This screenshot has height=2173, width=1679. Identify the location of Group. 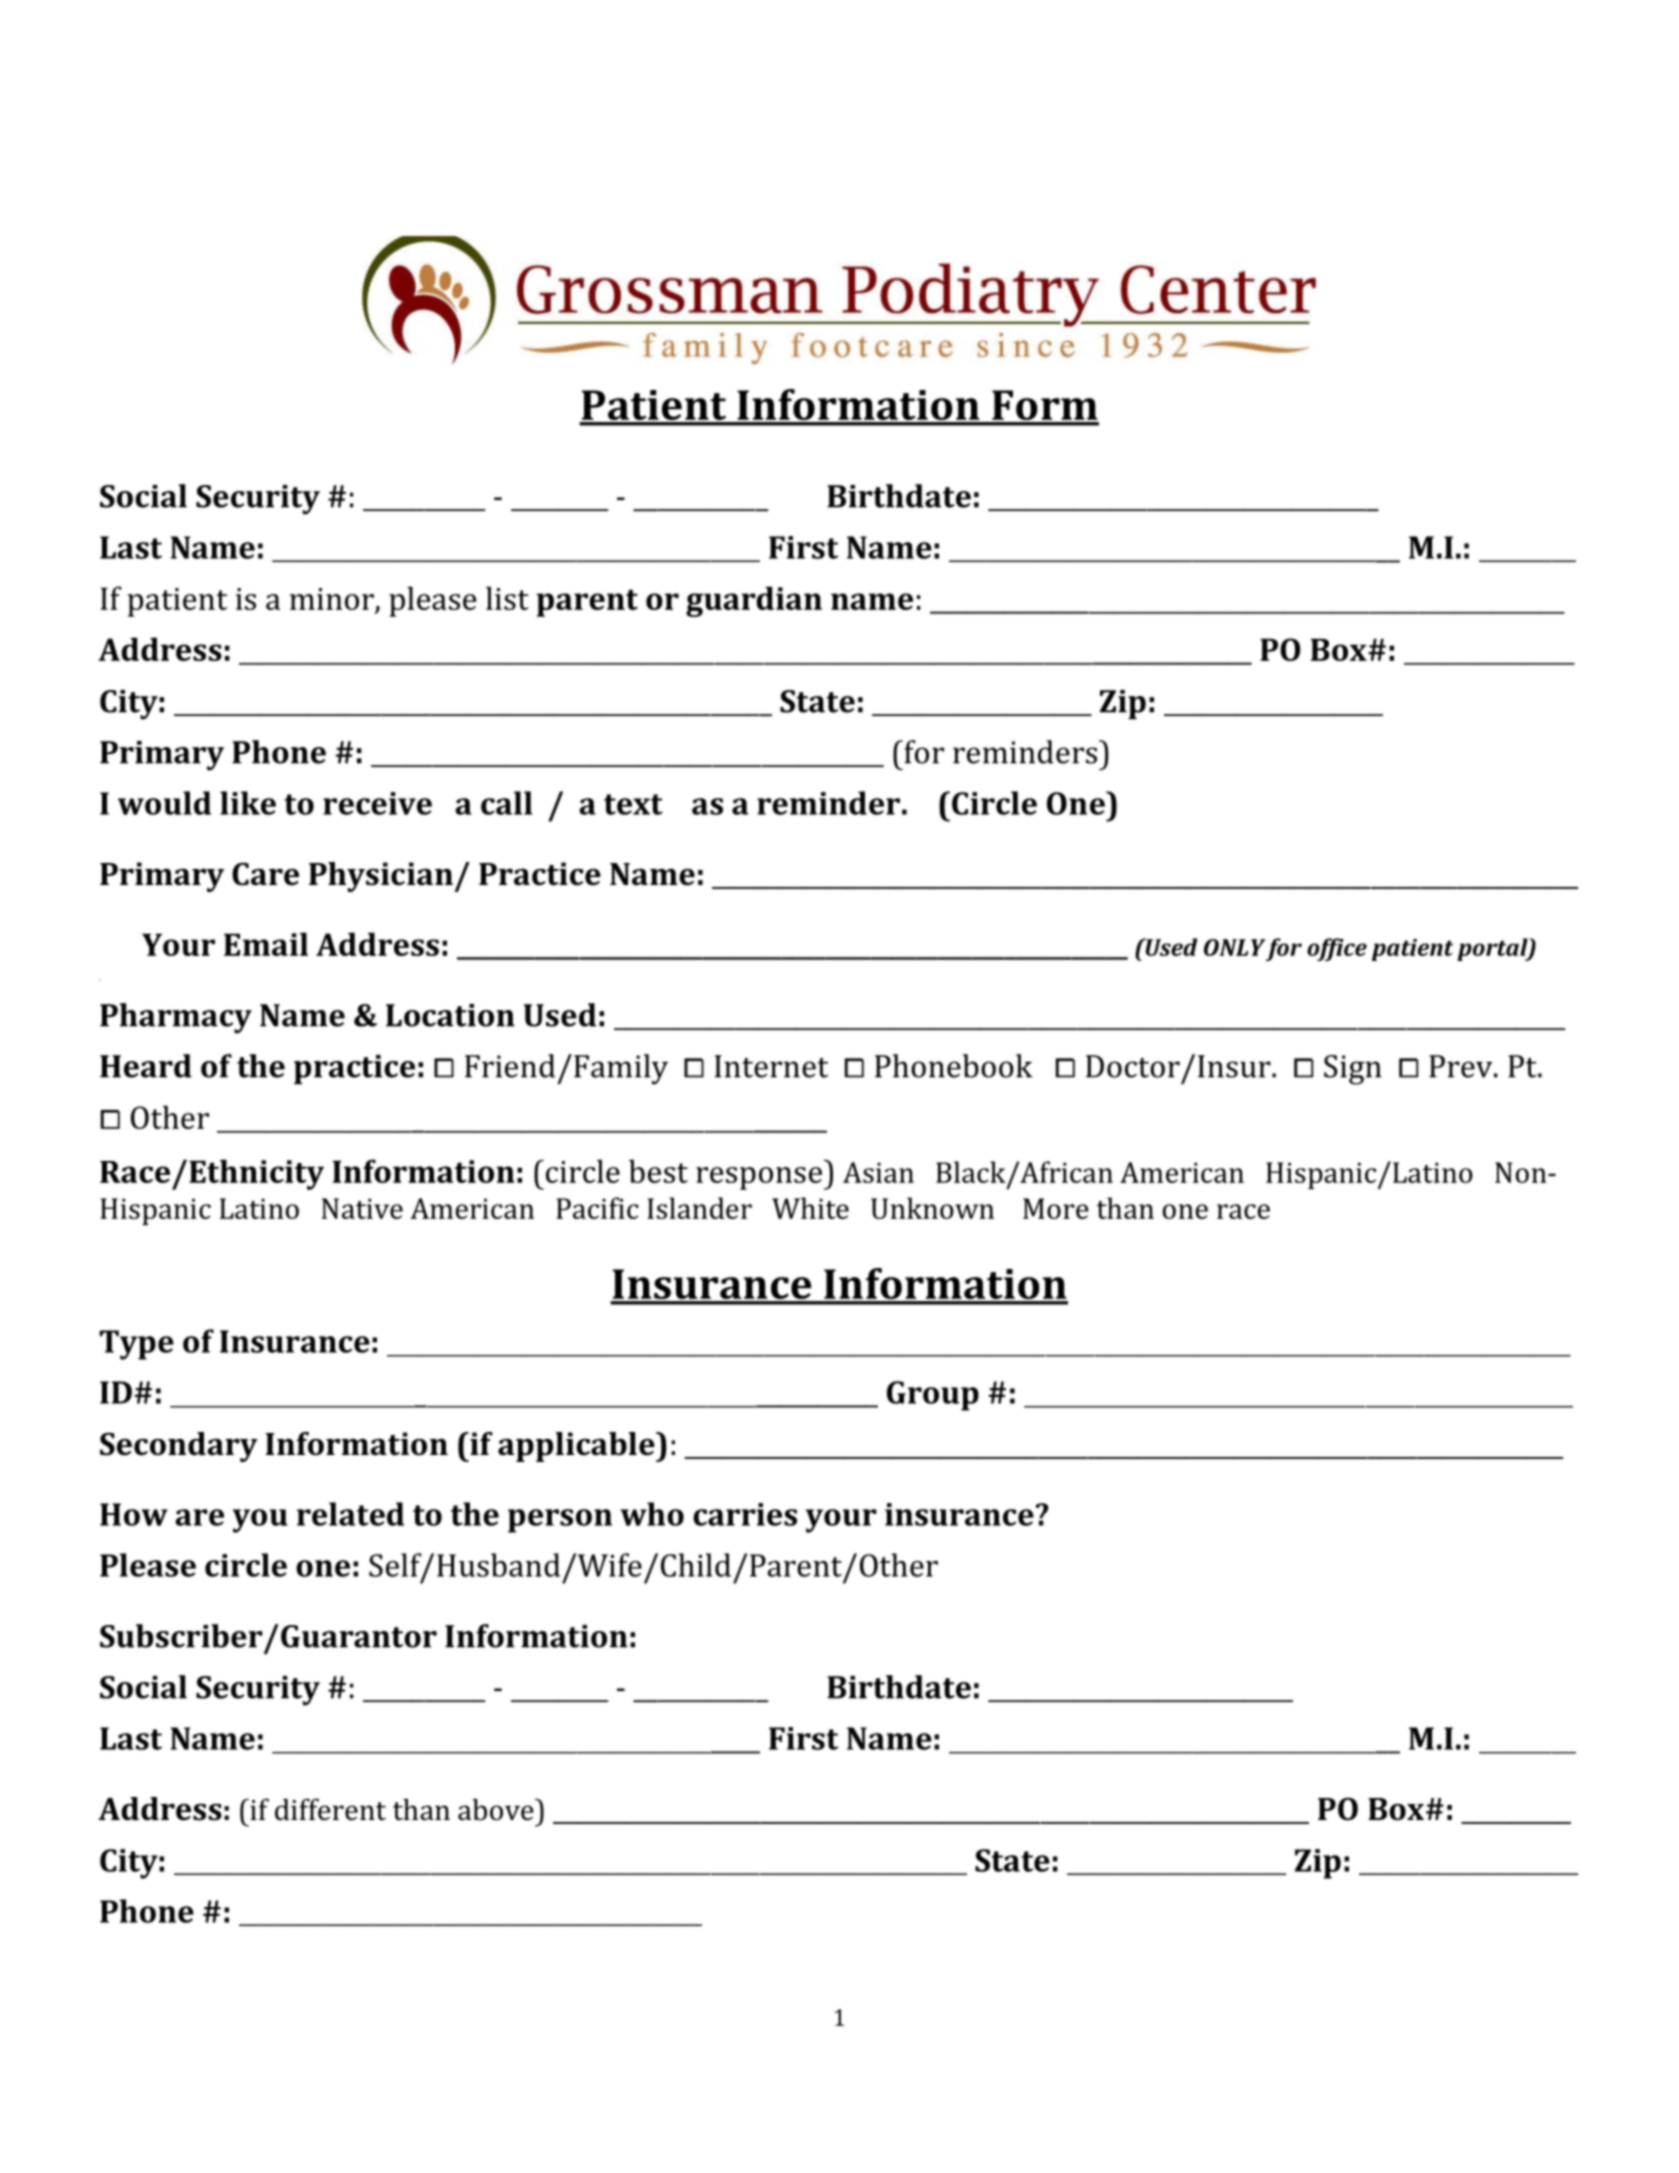
(933, 1396).
